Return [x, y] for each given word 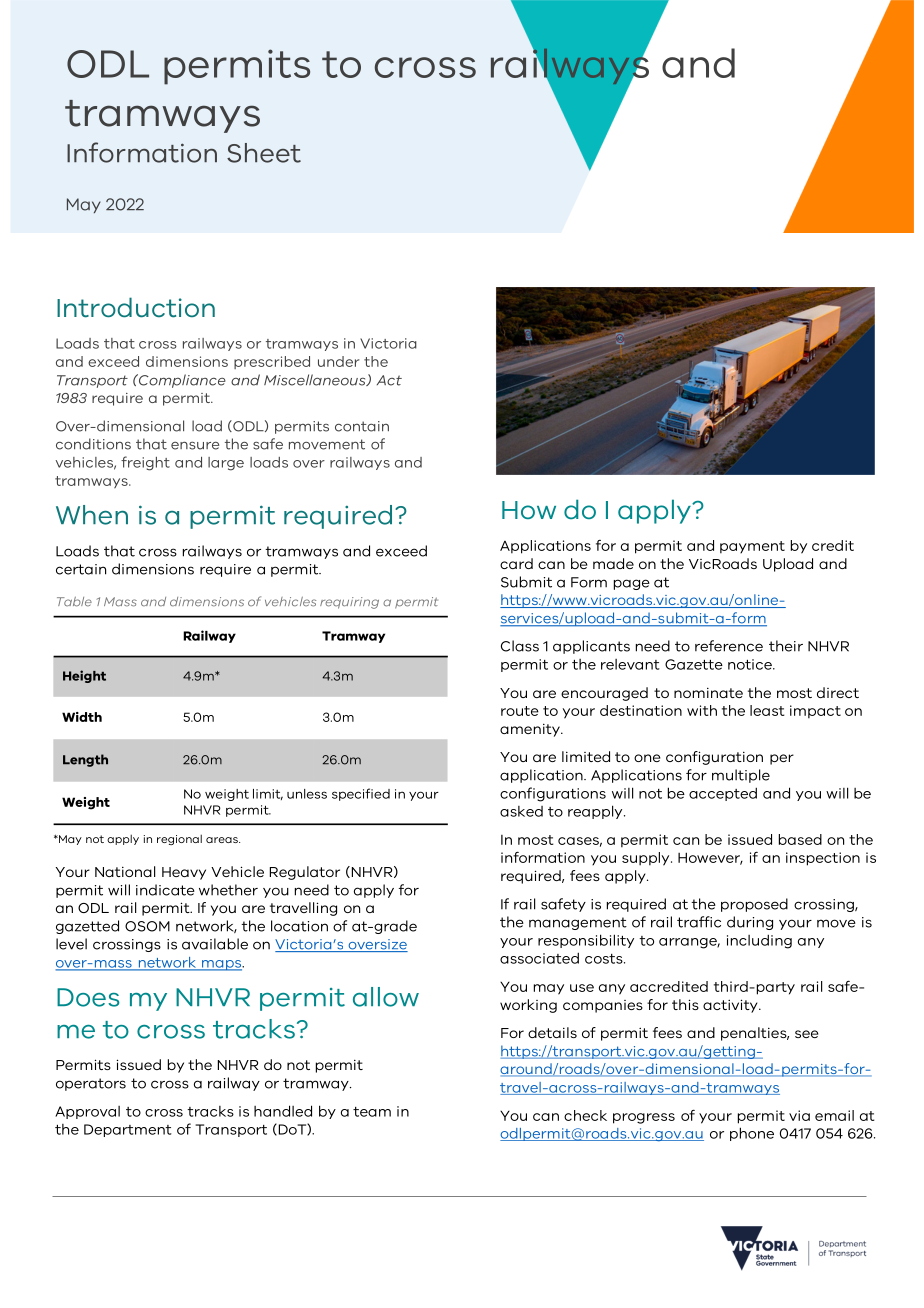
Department [128, 1130]
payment [752, 547]
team [372, 1112]
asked [521, 811]
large [226, 464]
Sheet [264, 153]
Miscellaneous [316, 380]
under [339, 361]
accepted [723, 794]
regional [179, 839]
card [516, 563]
